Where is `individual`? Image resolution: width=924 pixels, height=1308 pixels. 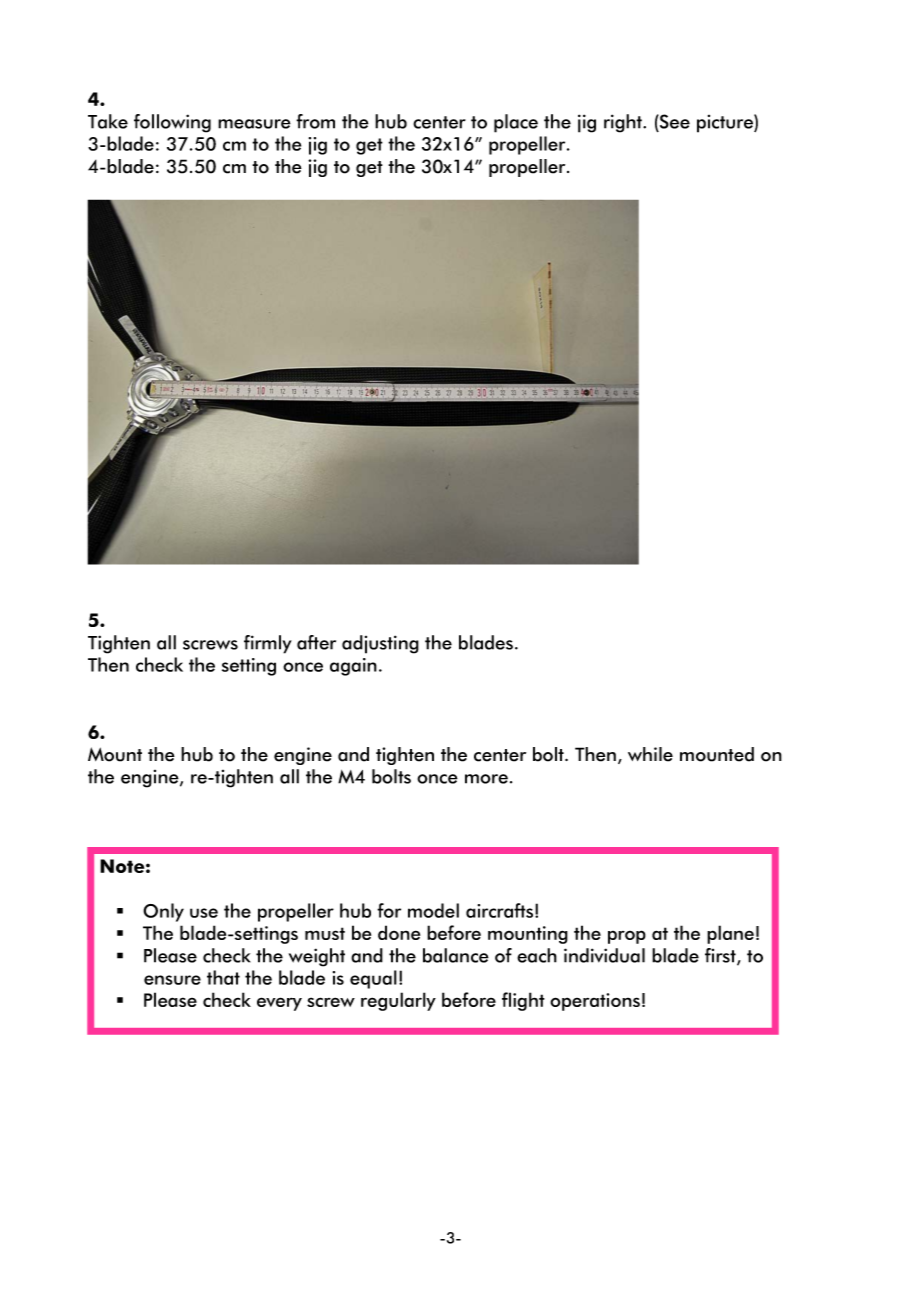
individual is located at coordinates (604, 955).
